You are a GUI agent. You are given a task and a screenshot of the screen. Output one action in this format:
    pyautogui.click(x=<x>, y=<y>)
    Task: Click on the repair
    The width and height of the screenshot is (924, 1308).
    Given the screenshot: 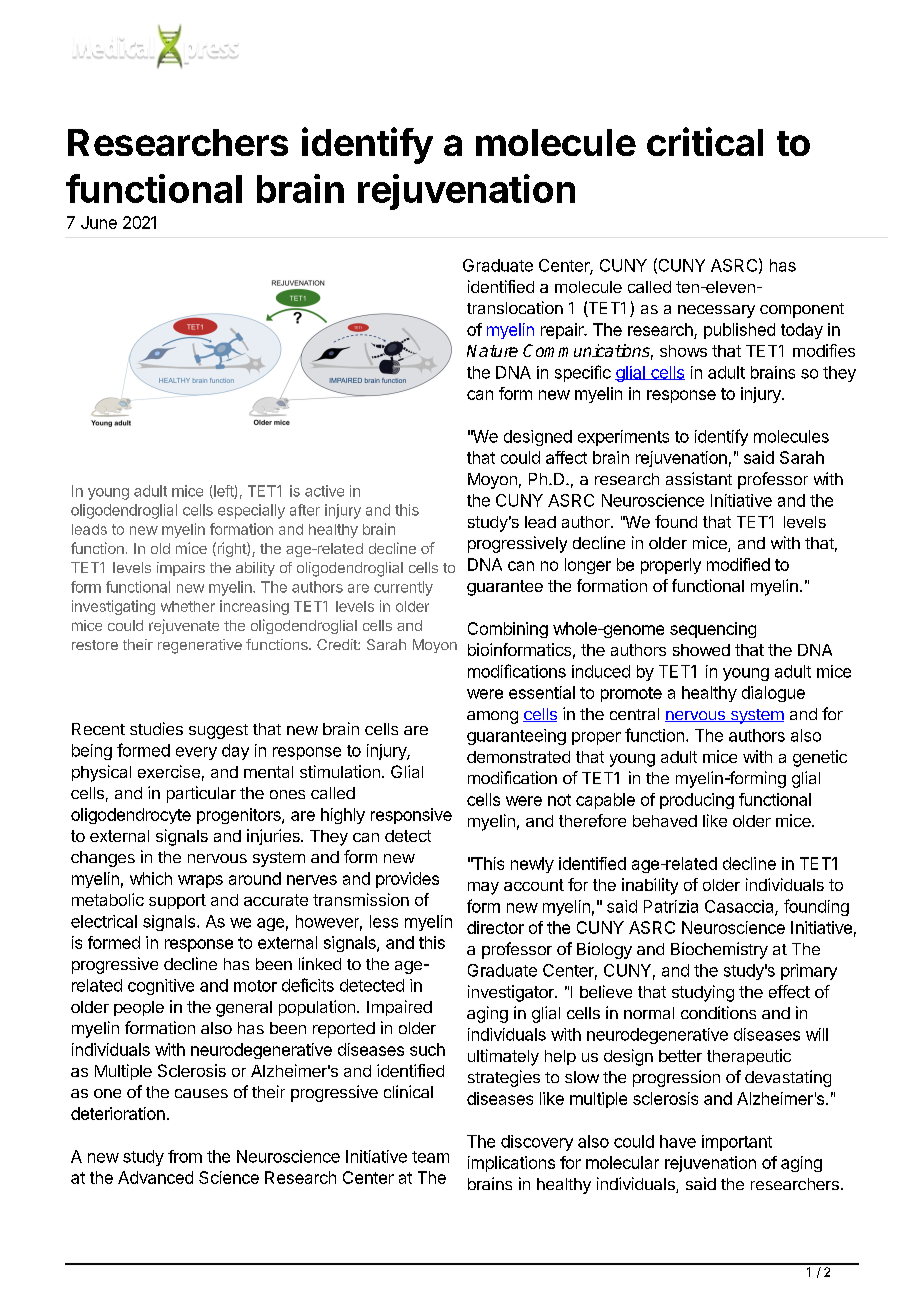 What is the action you would take?
    pyautogui.click(x=563, y=331)
